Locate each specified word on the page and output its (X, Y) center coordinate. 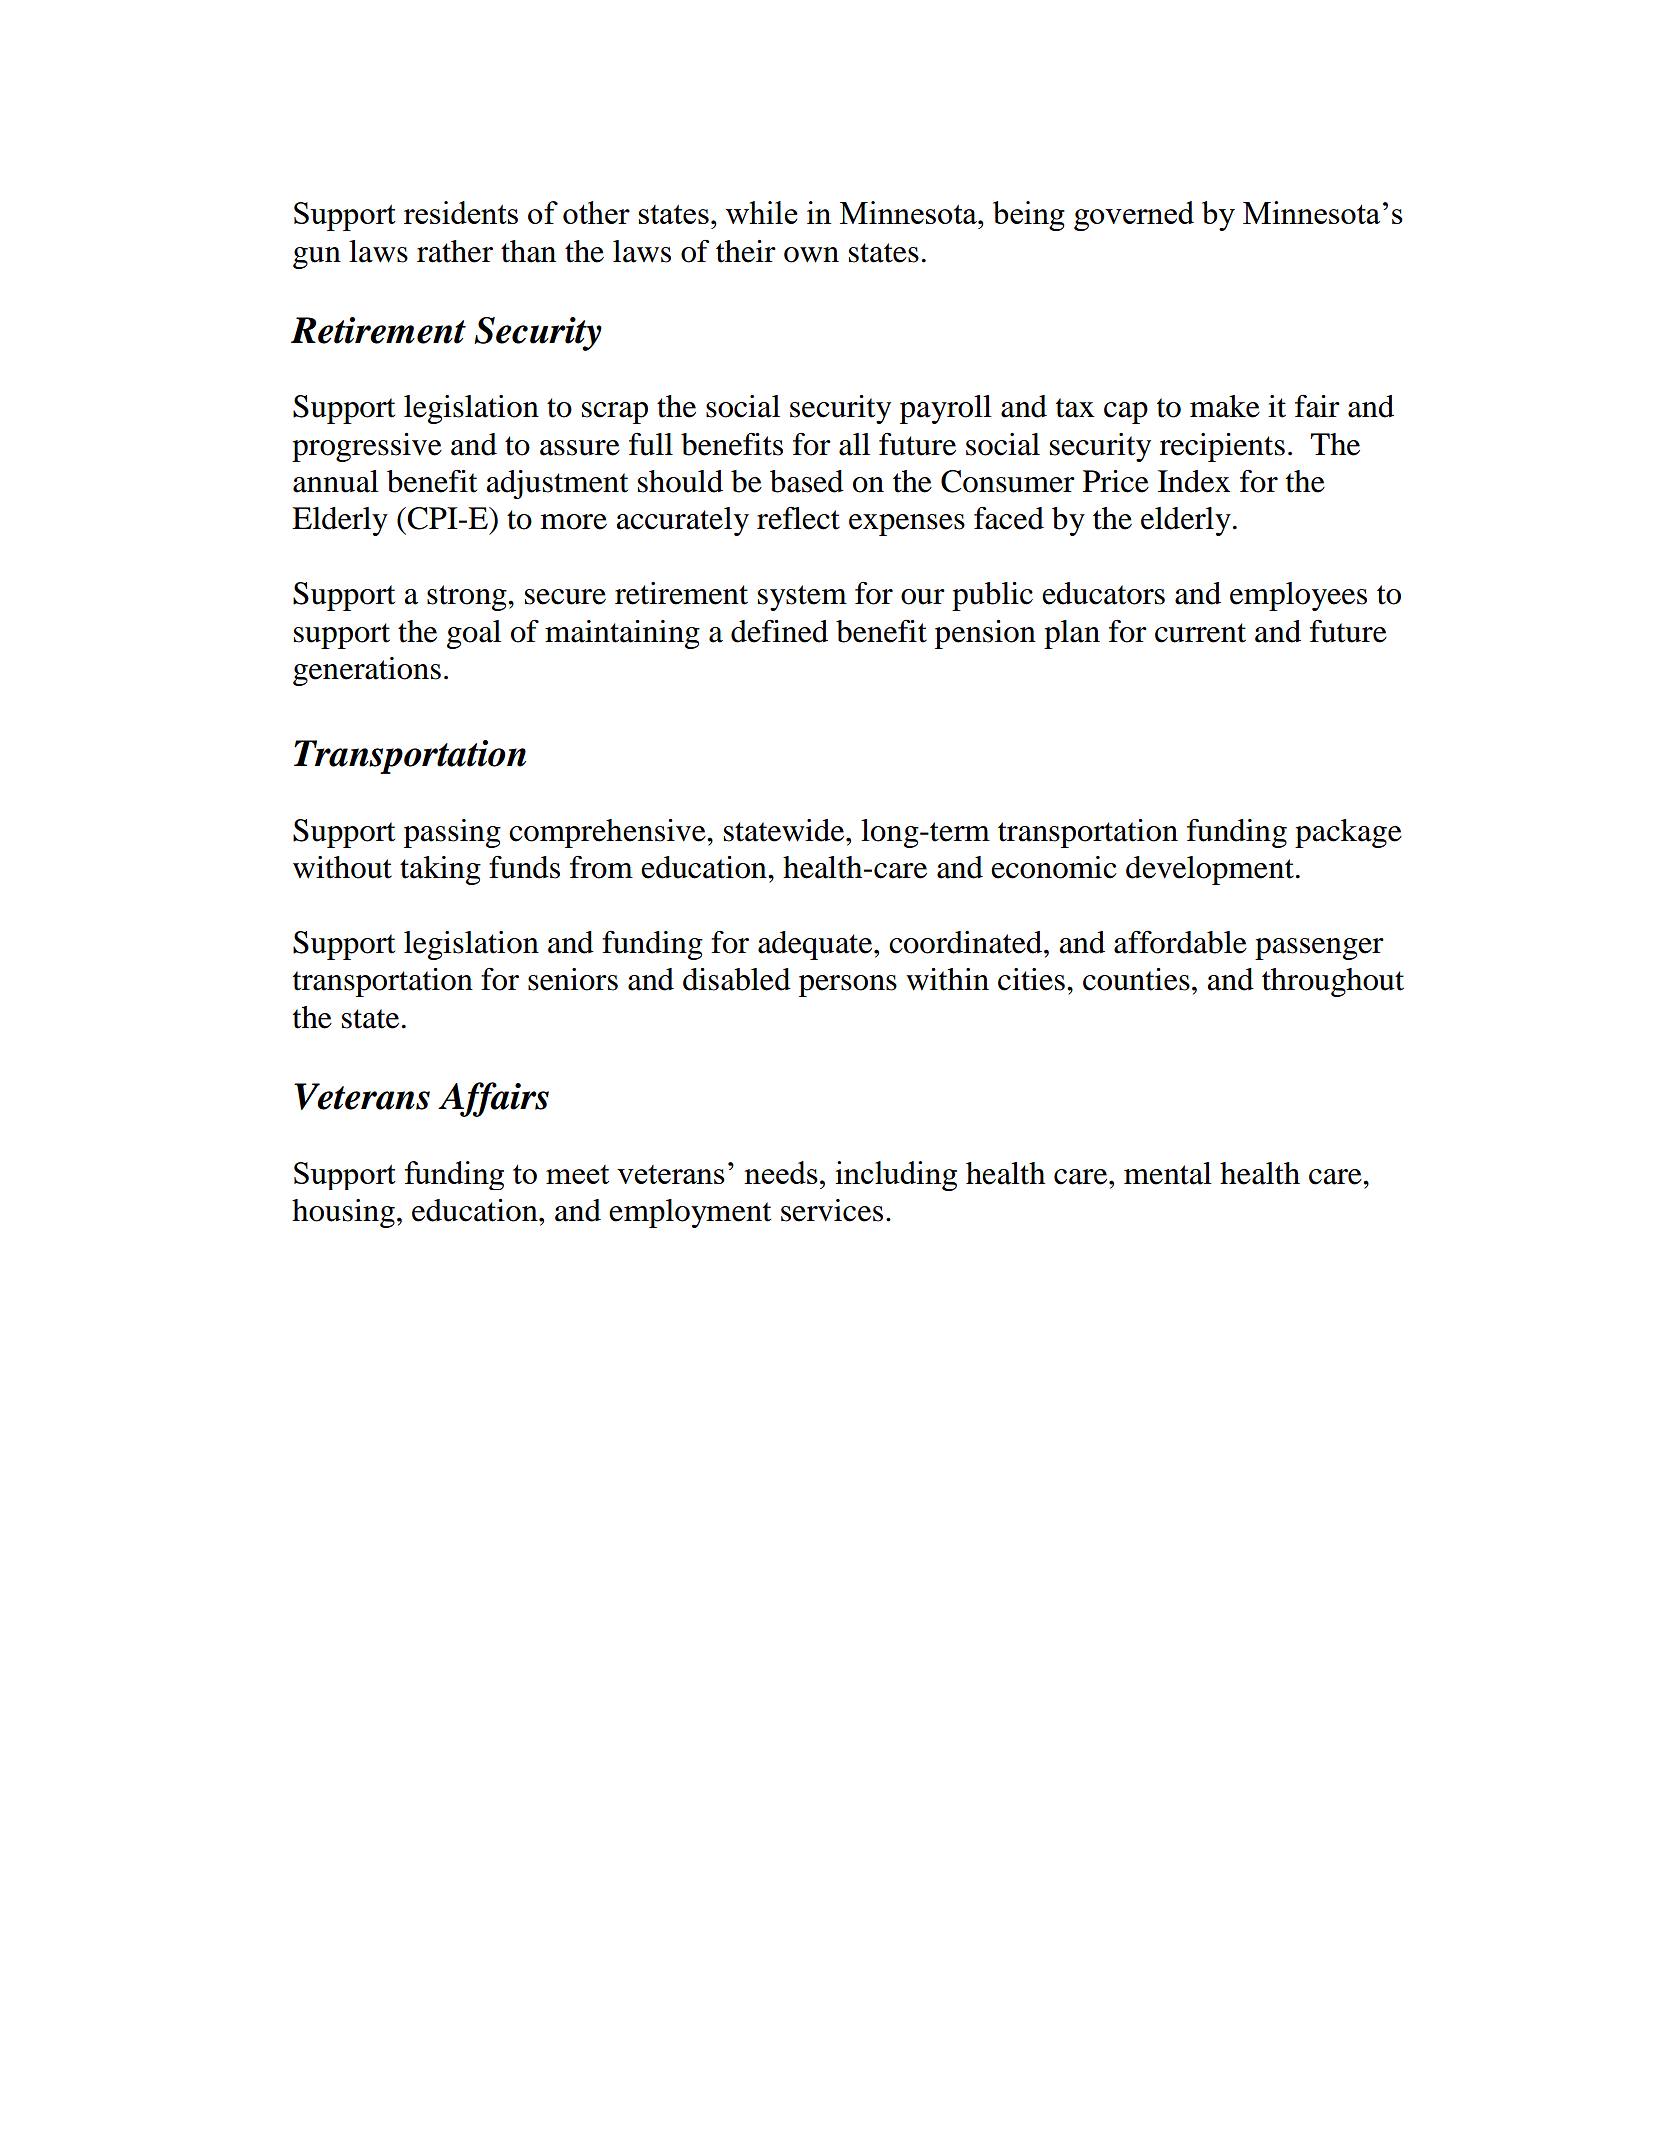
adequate (816, 945)
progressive (367, 447)
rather (455, 251)
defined (779, 631)
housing (343, 1213)
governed (1134, 216)
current (1200, 633)
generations (367, 671)
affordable (1180, 942)
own (811, 255)
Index (1194, 481)
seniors (573, 979)
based (807, 481)
